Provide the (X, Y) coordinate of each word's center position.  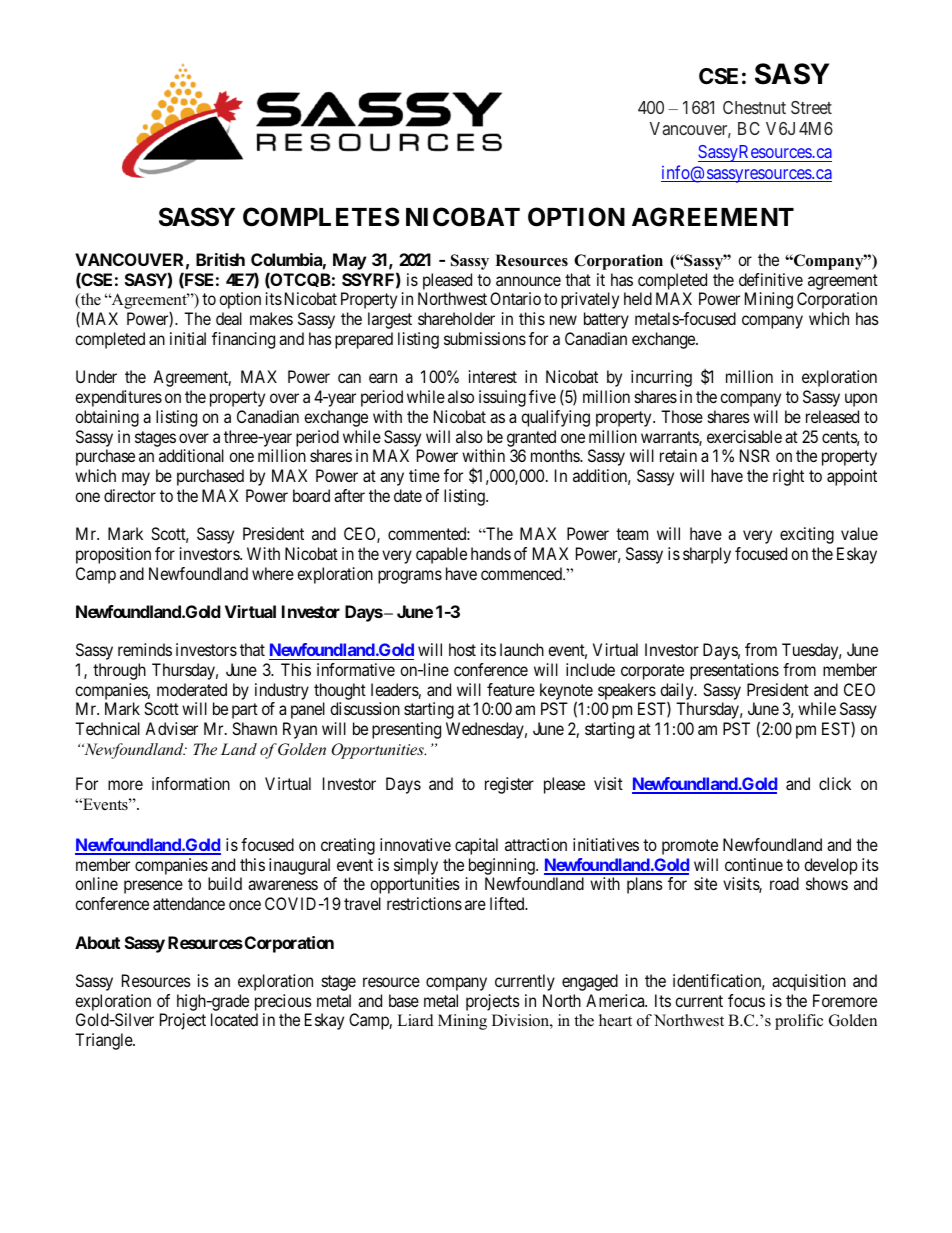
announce (528, 281)
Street (811, 107)
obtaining (107, 418)
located (234, 1019)
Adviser (171, 728)
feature (511, 689)
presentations (734, 671)
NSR (755, 455)
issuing (502, 398)
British (220, 259)
